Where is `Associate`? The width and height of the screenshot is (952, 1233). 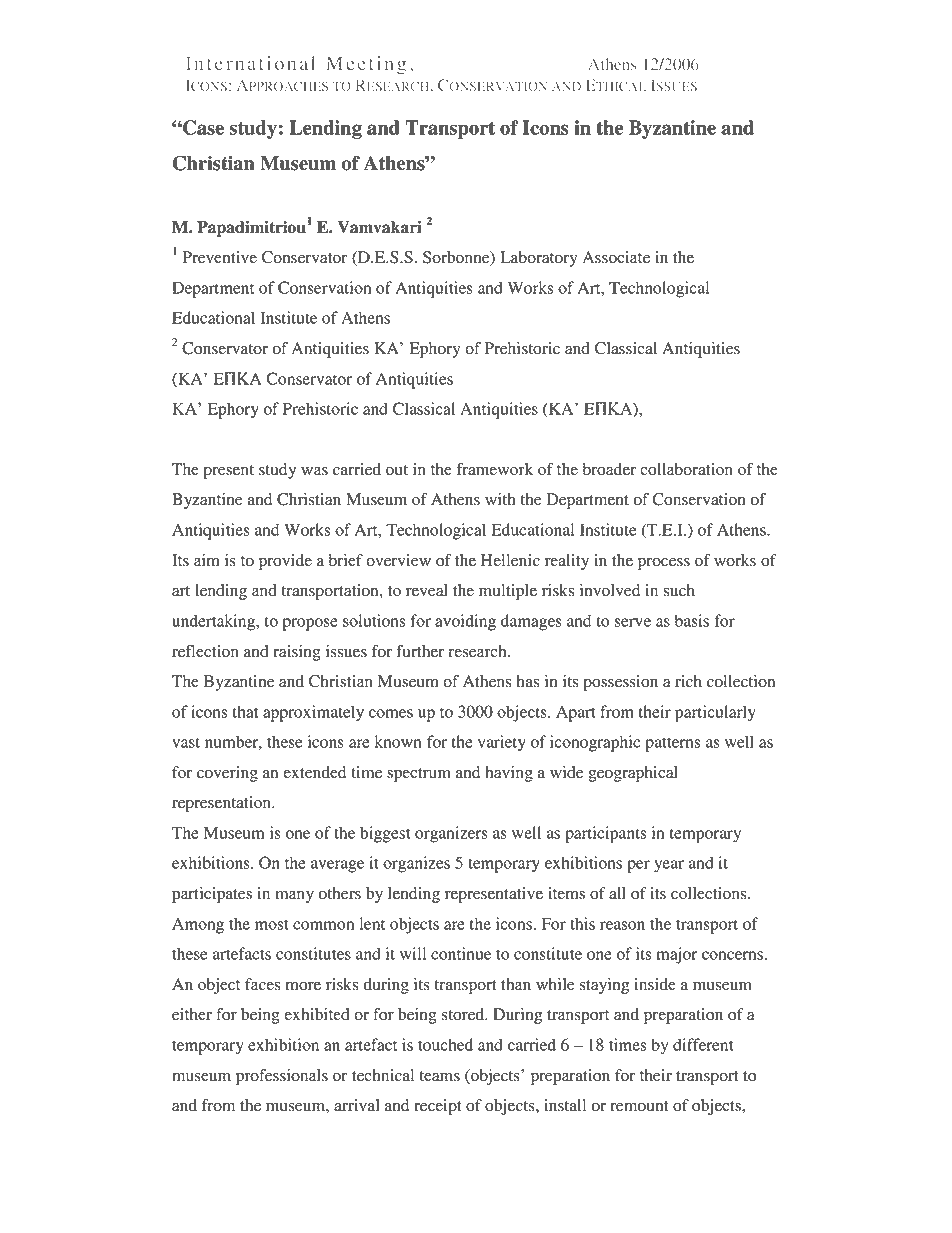 Associate is located at coordinates (616, 257).
